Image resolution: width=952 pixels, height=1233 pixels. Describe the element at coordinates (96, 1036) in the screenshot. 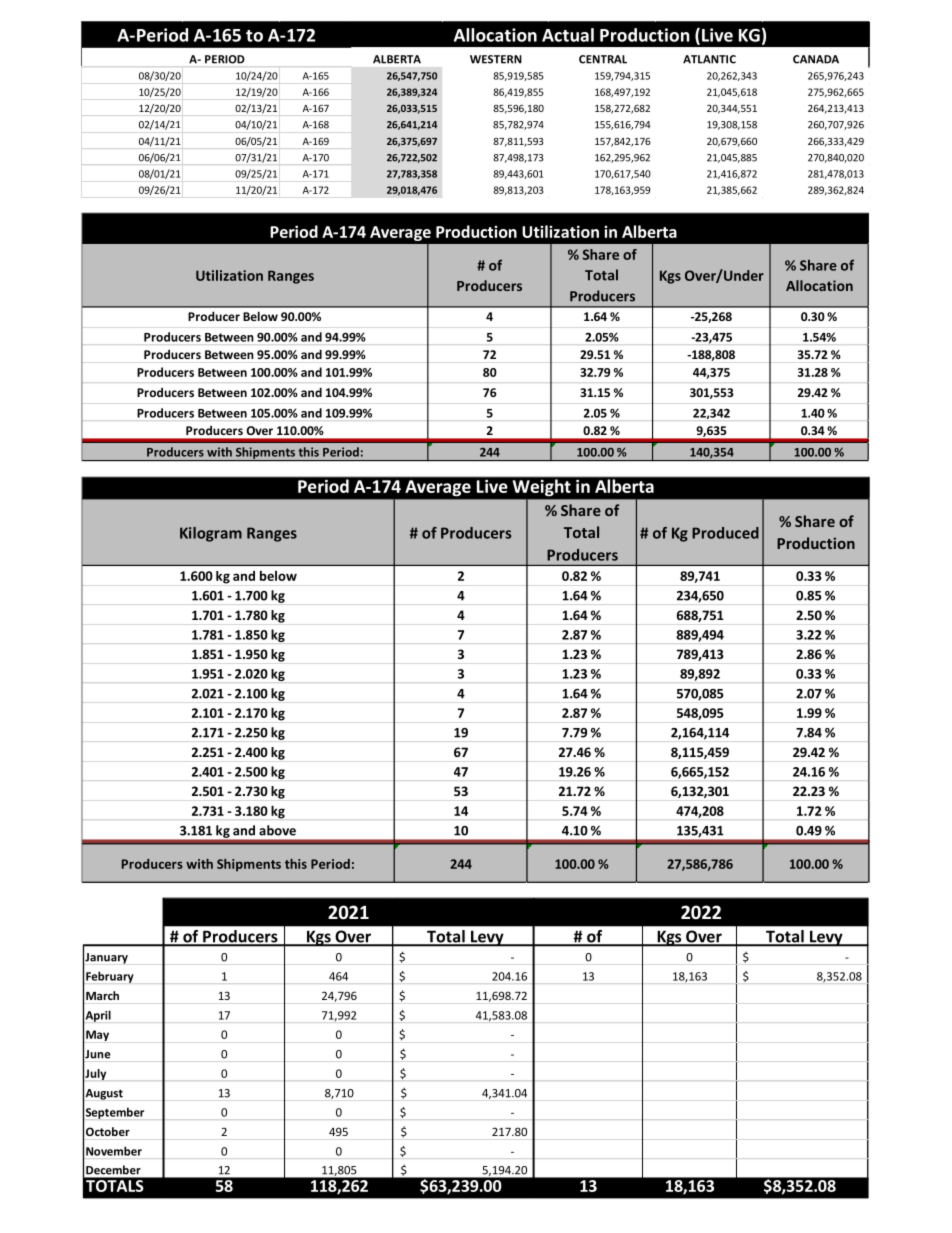

I see `May` at that location.
